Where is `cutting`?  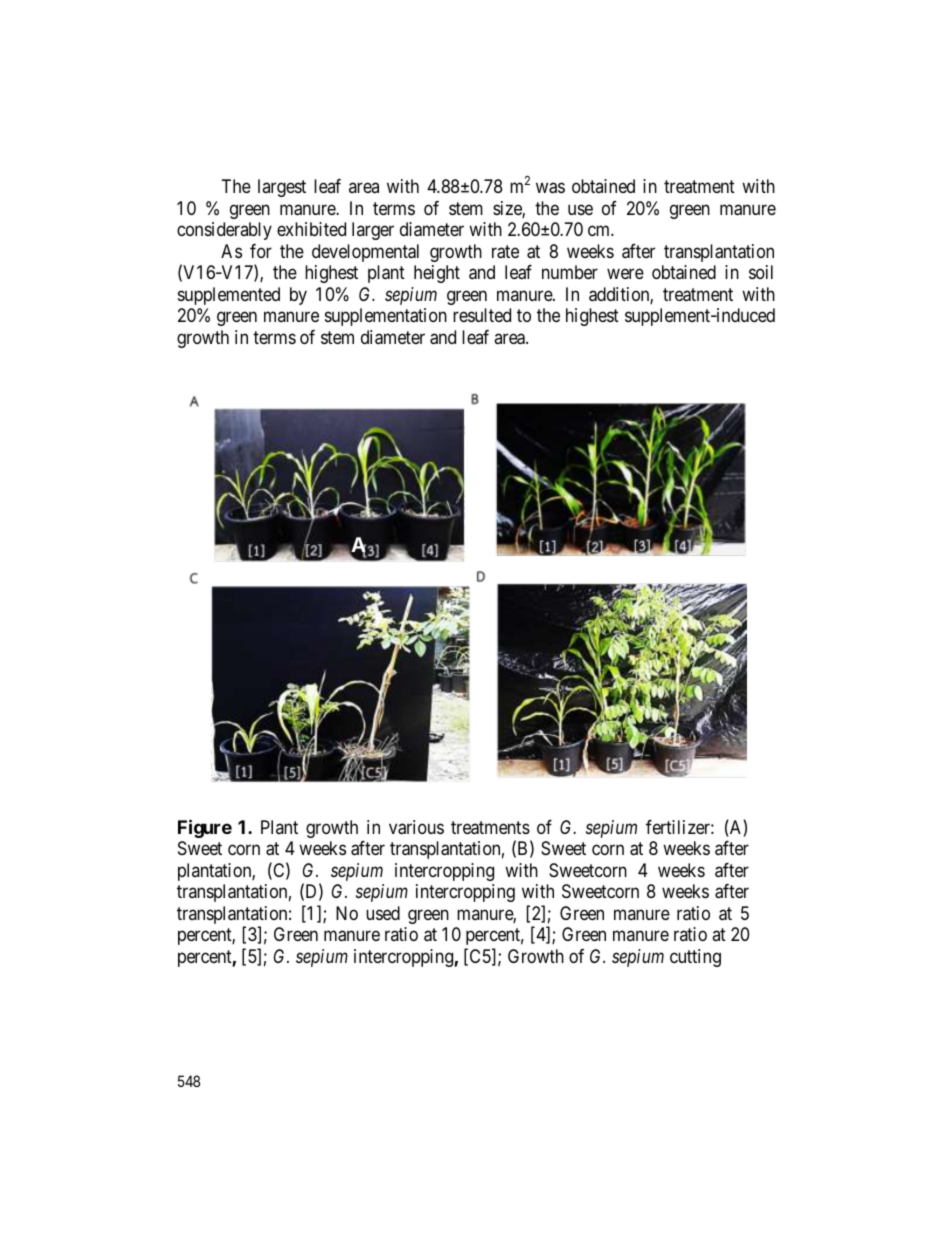 cutting is located at coordinates (695, 958).
